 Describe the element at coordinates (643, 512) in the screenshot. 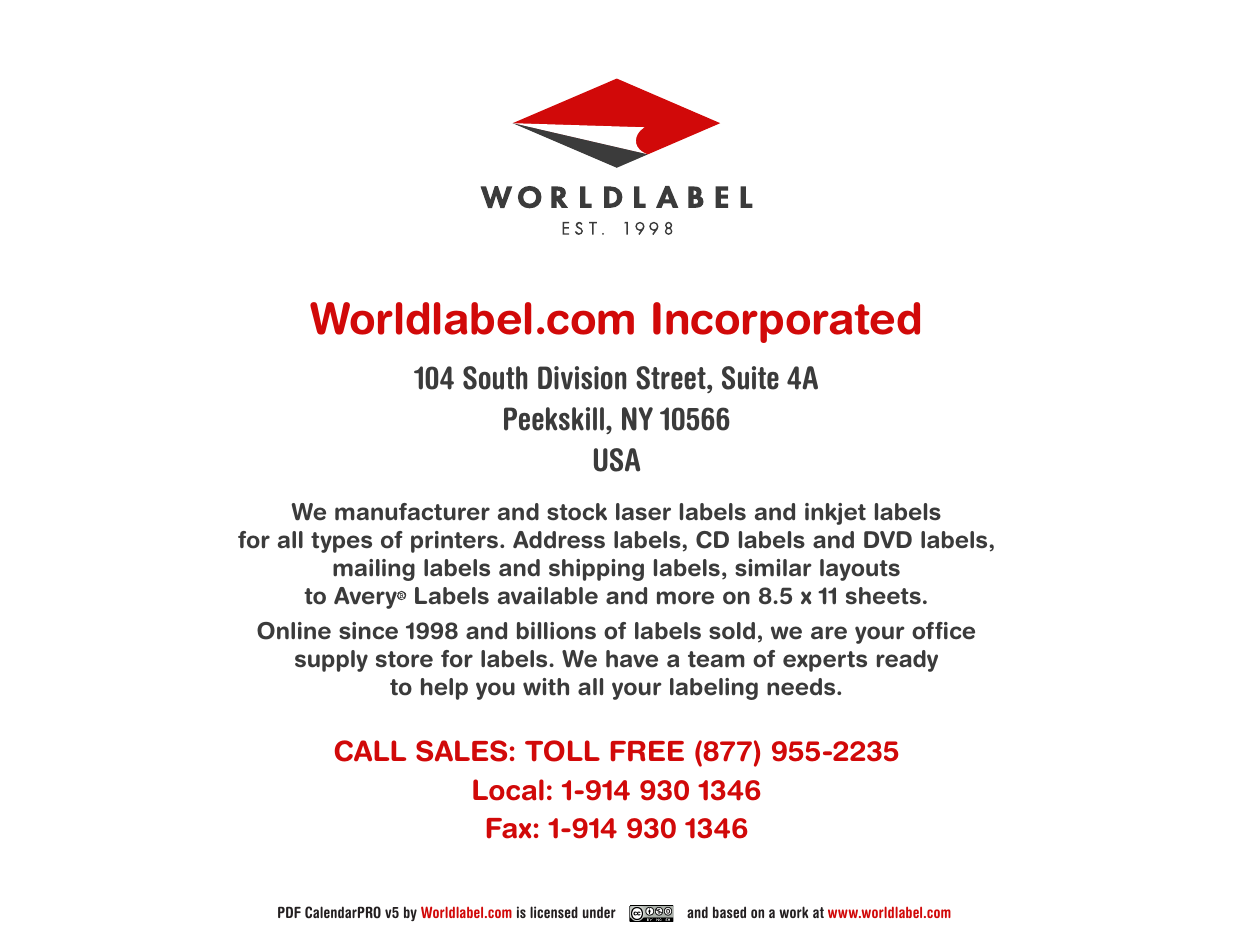

I see `laser` at that location.
